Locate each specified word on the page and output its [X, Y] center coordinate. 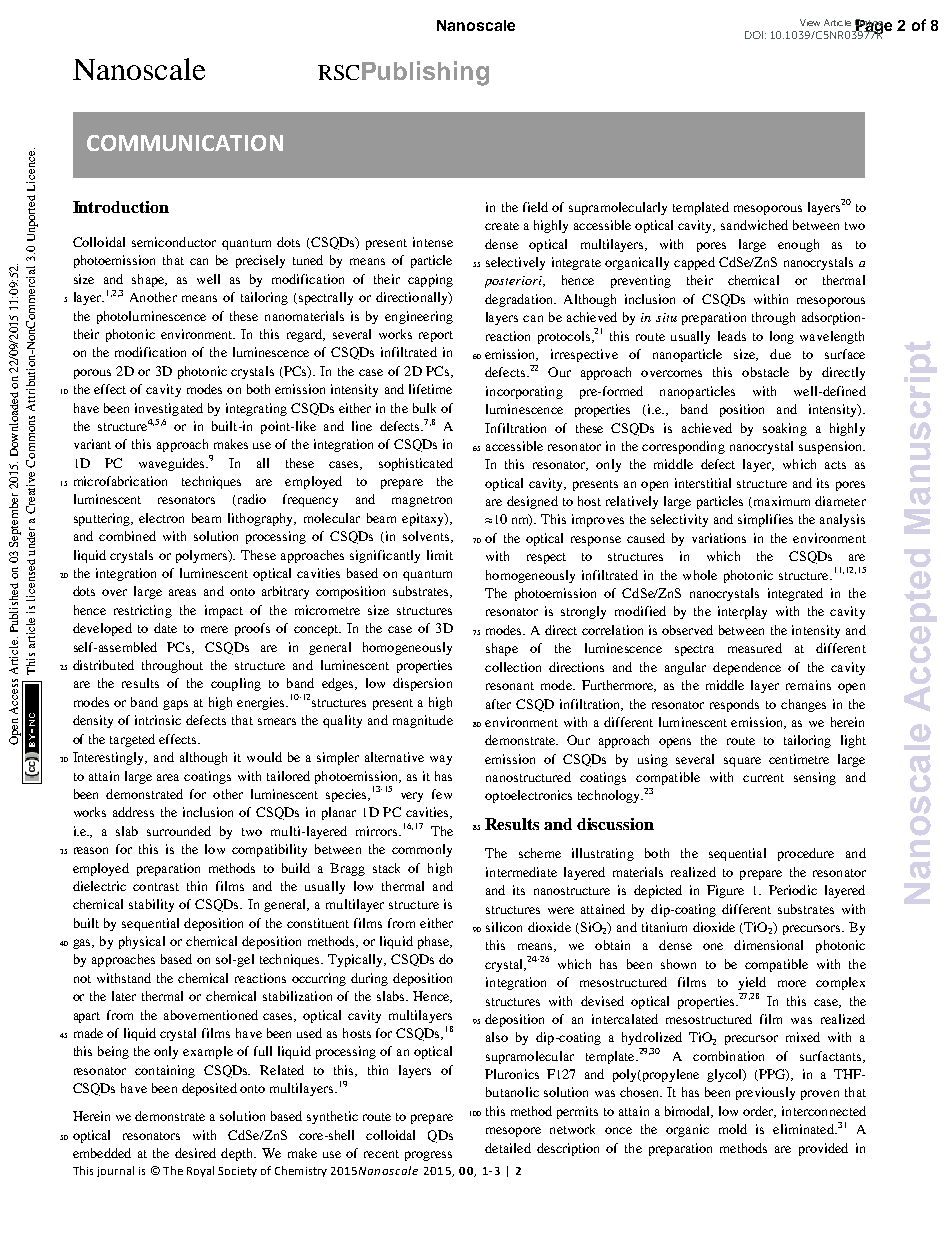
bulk [424, 408]
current [763, 778]
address [133, 812]
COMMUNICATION [185, 143]
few [442, 794]
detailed [508, 1148]
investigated [169, 409]
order [759, 1112]
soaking [785, 429]
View [810, 22]
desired [195, 1153]
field [535, 207]
